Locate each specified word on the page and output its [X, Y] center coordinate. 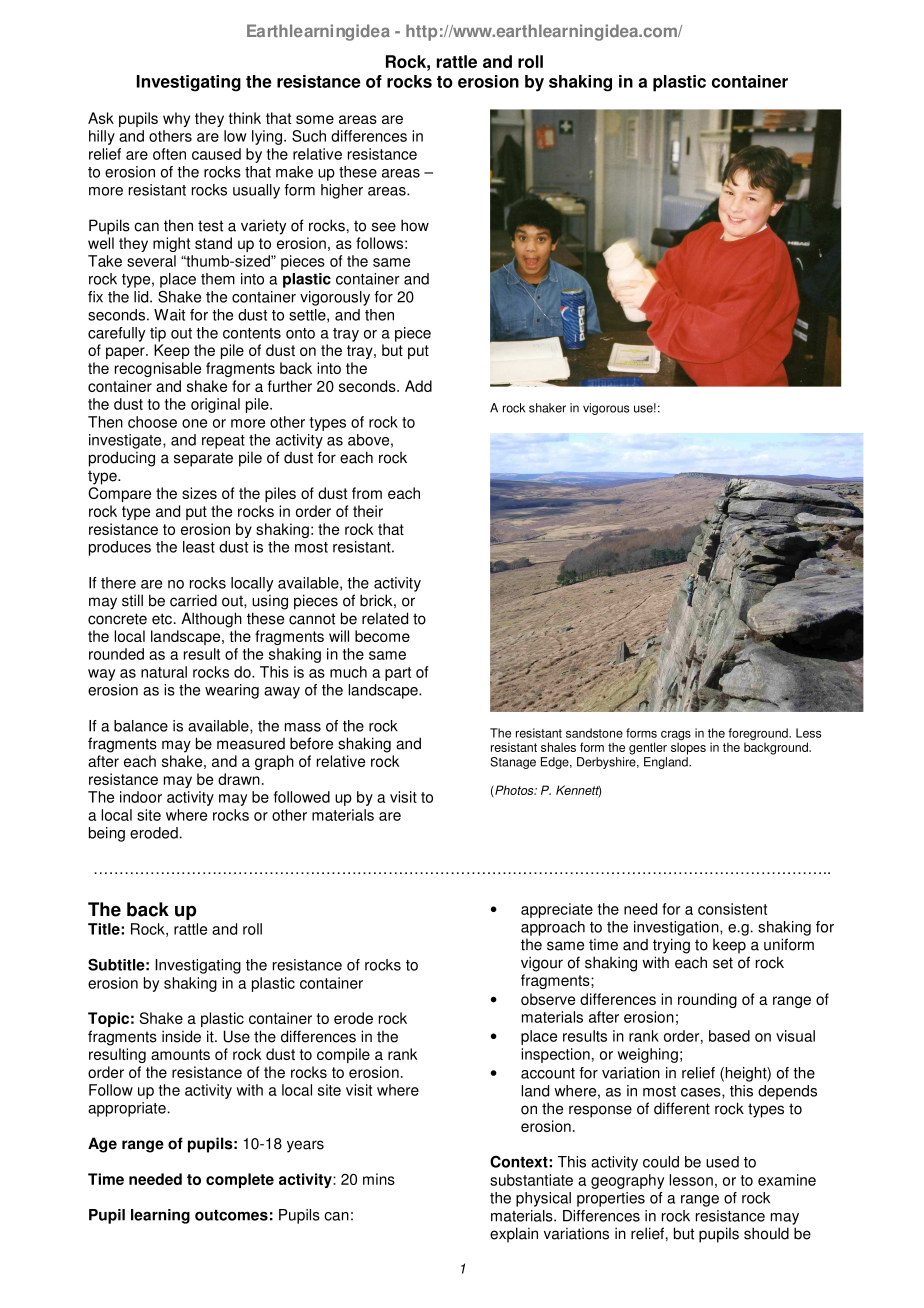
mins [379, 1179]
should [766, 1233]
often [169, 154]
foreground [758, 735]
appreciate [557, 910]
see [384, 227]
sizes [199, 493]
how [415, 225]
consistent [732, 909]
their [368, 511]
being [107, 834]
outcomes [231, 1215]
